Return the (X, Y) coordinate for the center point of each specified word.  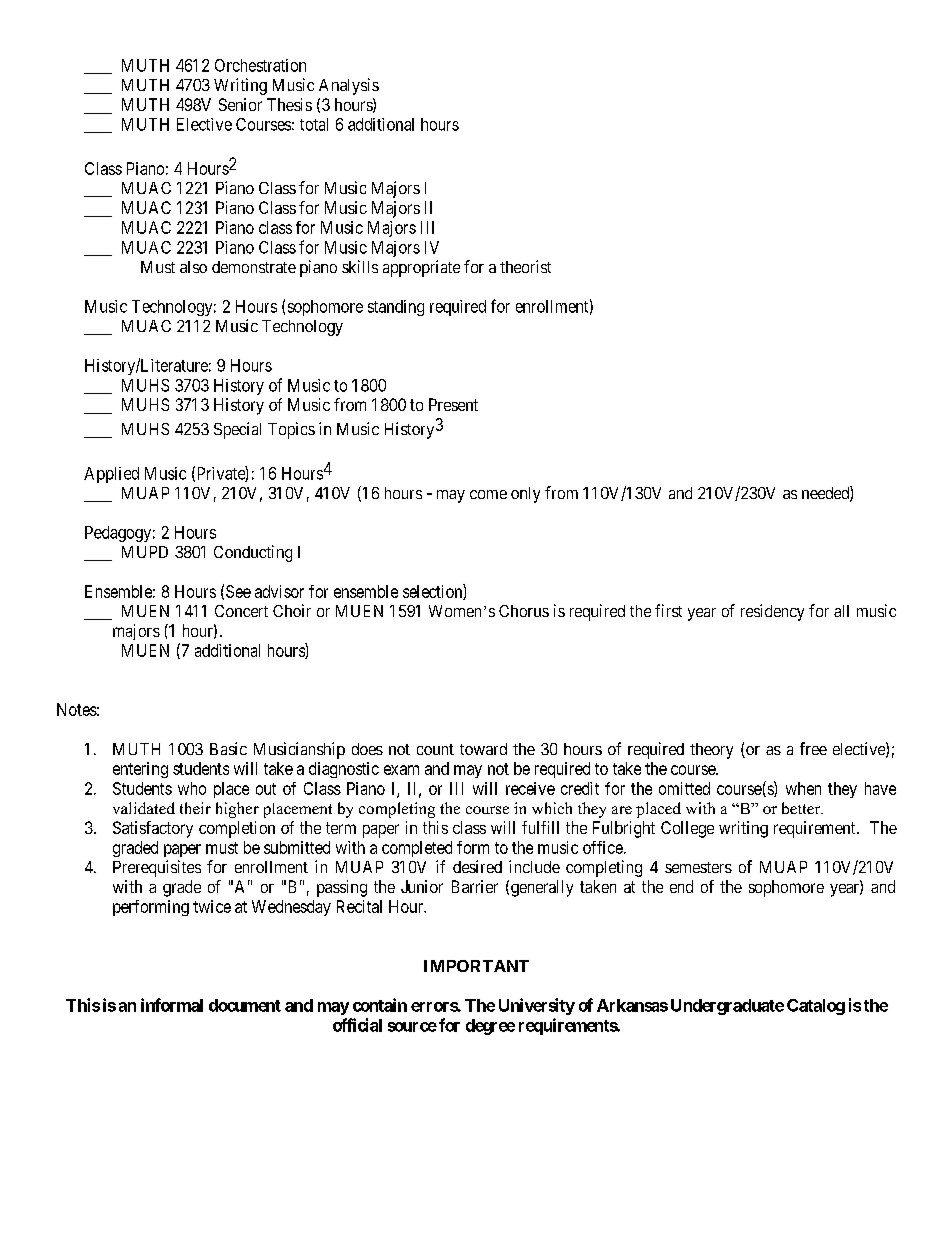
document (245, 1005)
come (488, 494)
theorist (525, 266)
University (537, 1006)
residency (772, 612)
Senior (240, 104)
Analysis (349, 86)
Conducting (253, 553)
